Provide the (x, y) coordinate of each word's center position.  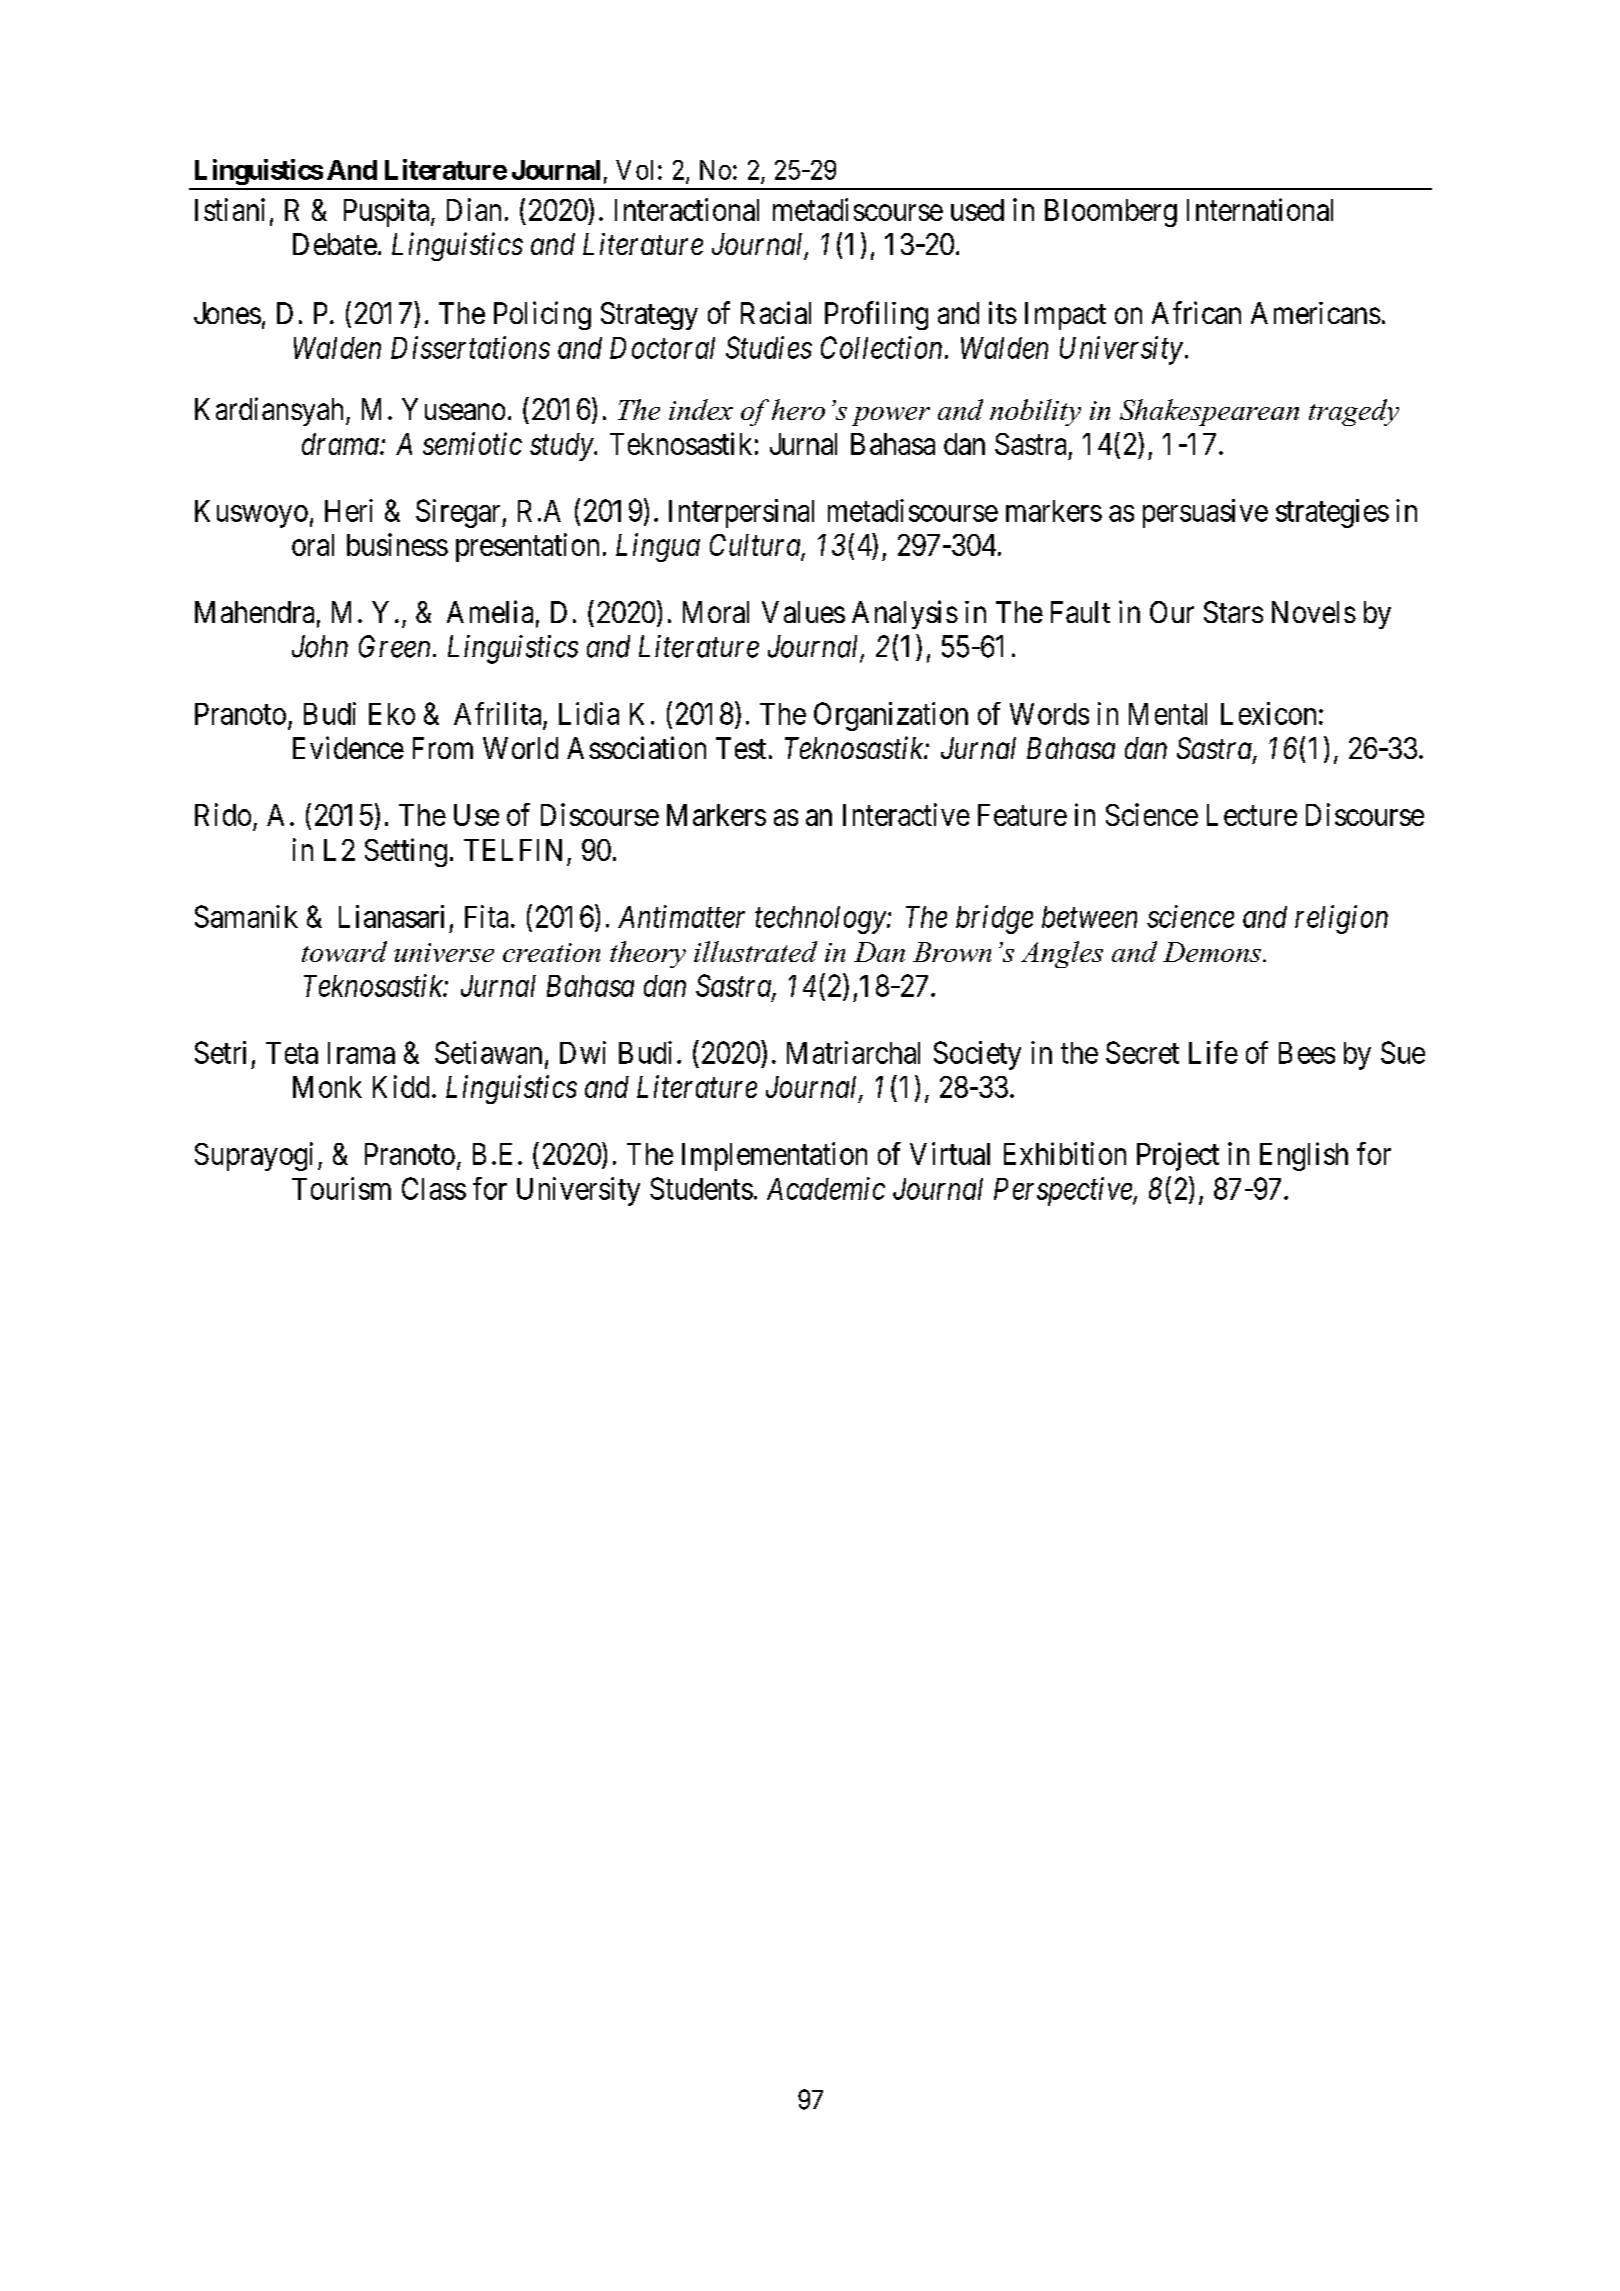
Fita (486, 916)
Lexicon (1268, 713)
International (1260, 209)
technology (820, 920)
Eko (392, 714)
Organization (891, 716)
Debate (335, 244)
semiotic (472, 444)
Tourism (341, 1188)
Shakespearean (1209, 412)
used (977, 210)
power (891, 416)
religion (1341, 919)
